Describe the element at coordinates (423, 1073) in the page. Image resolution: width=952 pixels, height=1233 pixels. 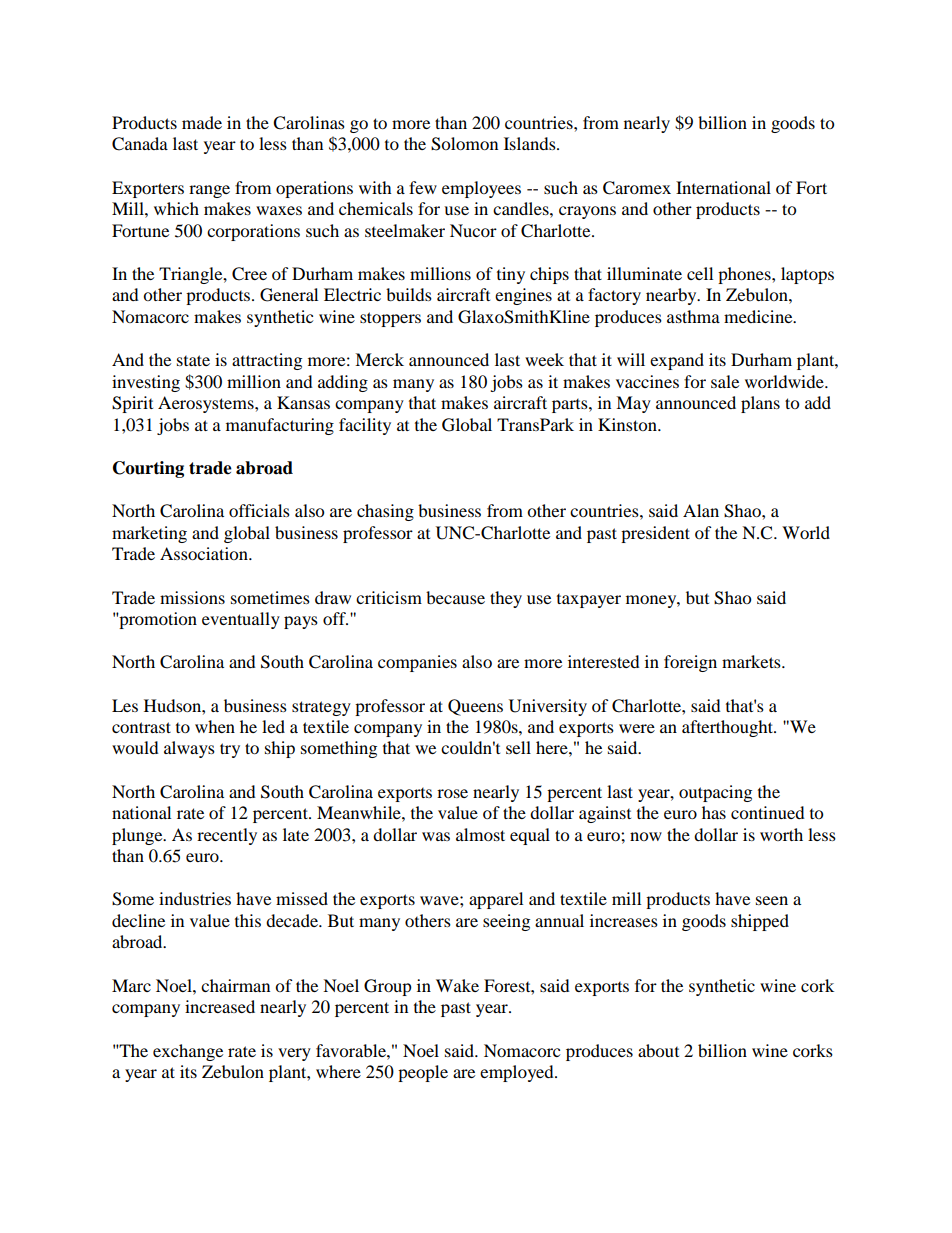
I see `people` at that location.
